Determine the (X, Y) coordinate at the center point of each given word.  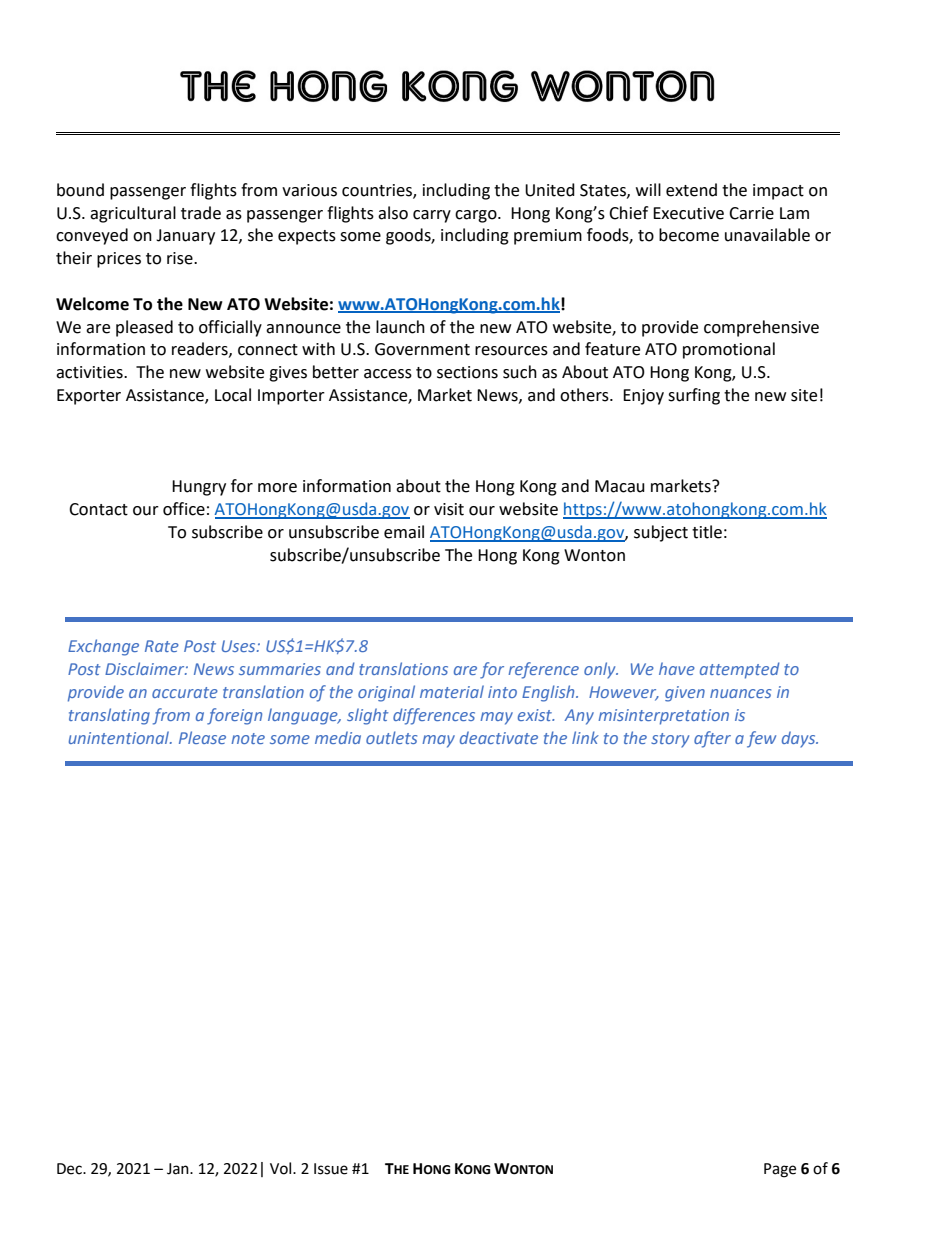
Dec (70, 1169)
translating (109, 716)
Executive (688, 213)
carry (432, 216)
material (452, 691)
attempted (740, 670)
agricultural (133, 214)
